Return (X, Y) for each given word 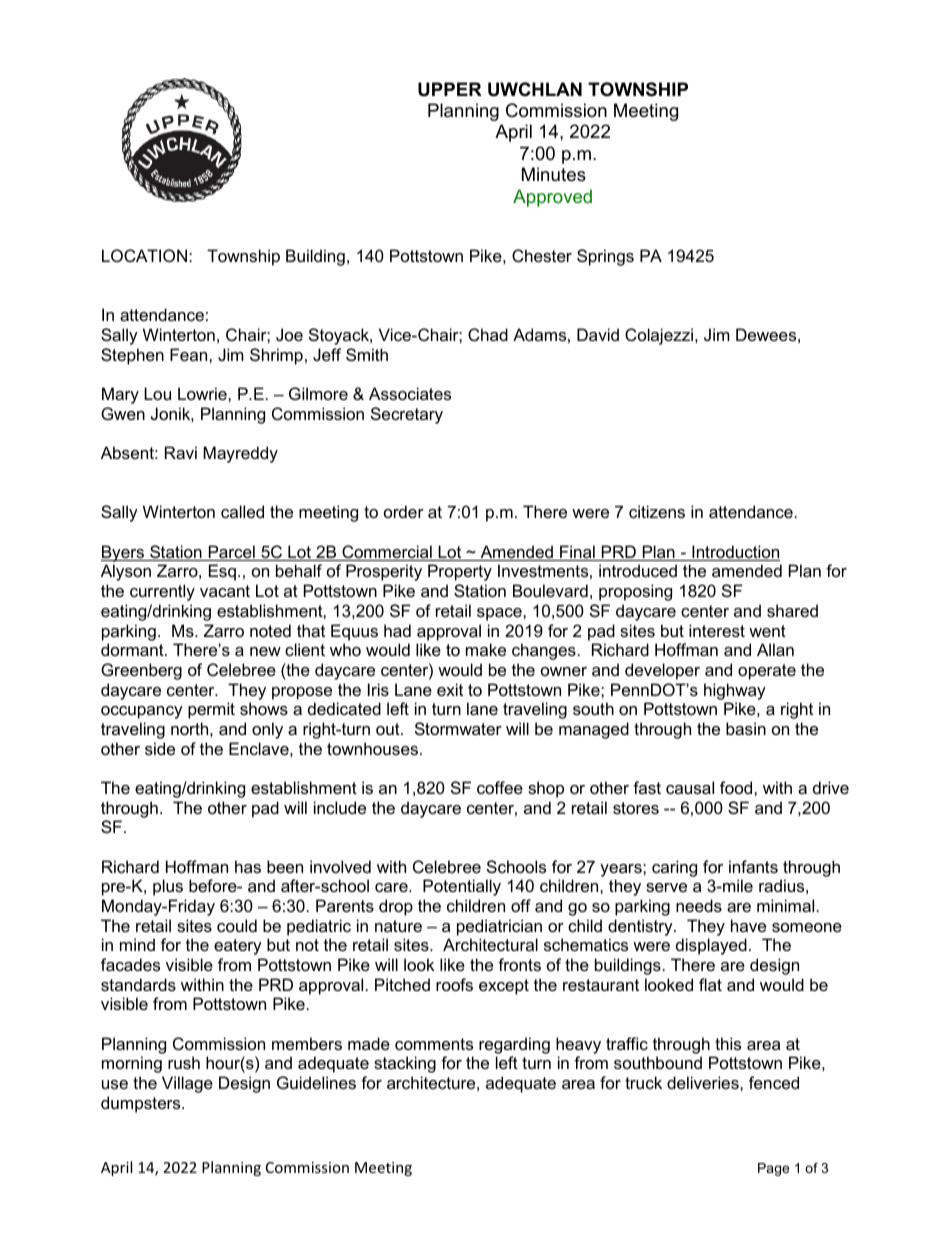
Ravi (181, 452)
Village (187, 1084)
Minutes (554, 174)
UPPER (450, 89)
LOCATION (144, 255)
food (737, 787)
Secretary (407, 415)
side (160, 748)
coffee (500, 787)
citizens (657, 511)
